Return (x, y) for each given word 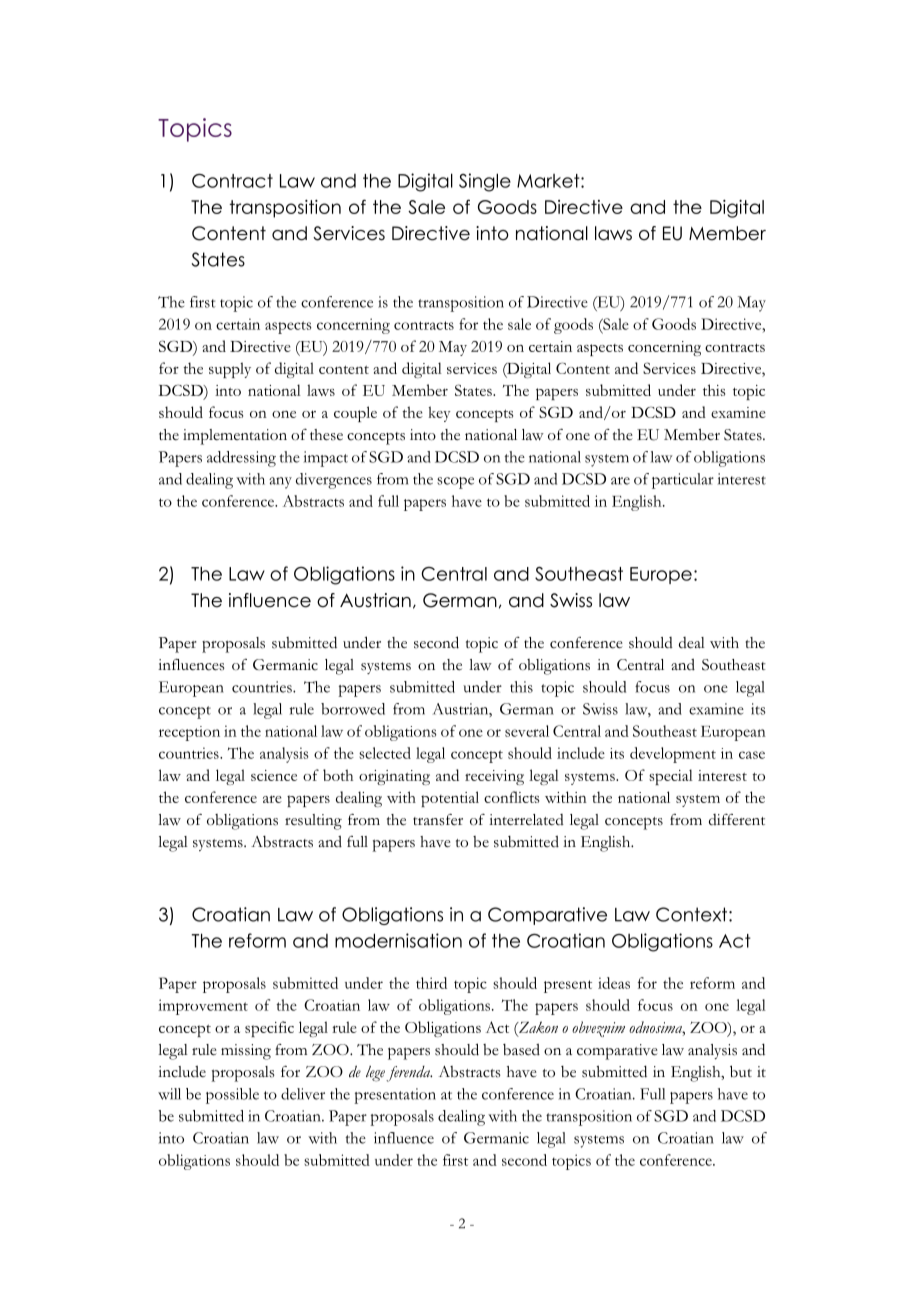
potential (450, 799)
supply (230, 370)
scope (455, 483)
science (274, 775)
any (280, 483)
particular (683, 481)
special (671, 777)
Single (485, 182)
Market (549, 181)
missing (246, 1052)
